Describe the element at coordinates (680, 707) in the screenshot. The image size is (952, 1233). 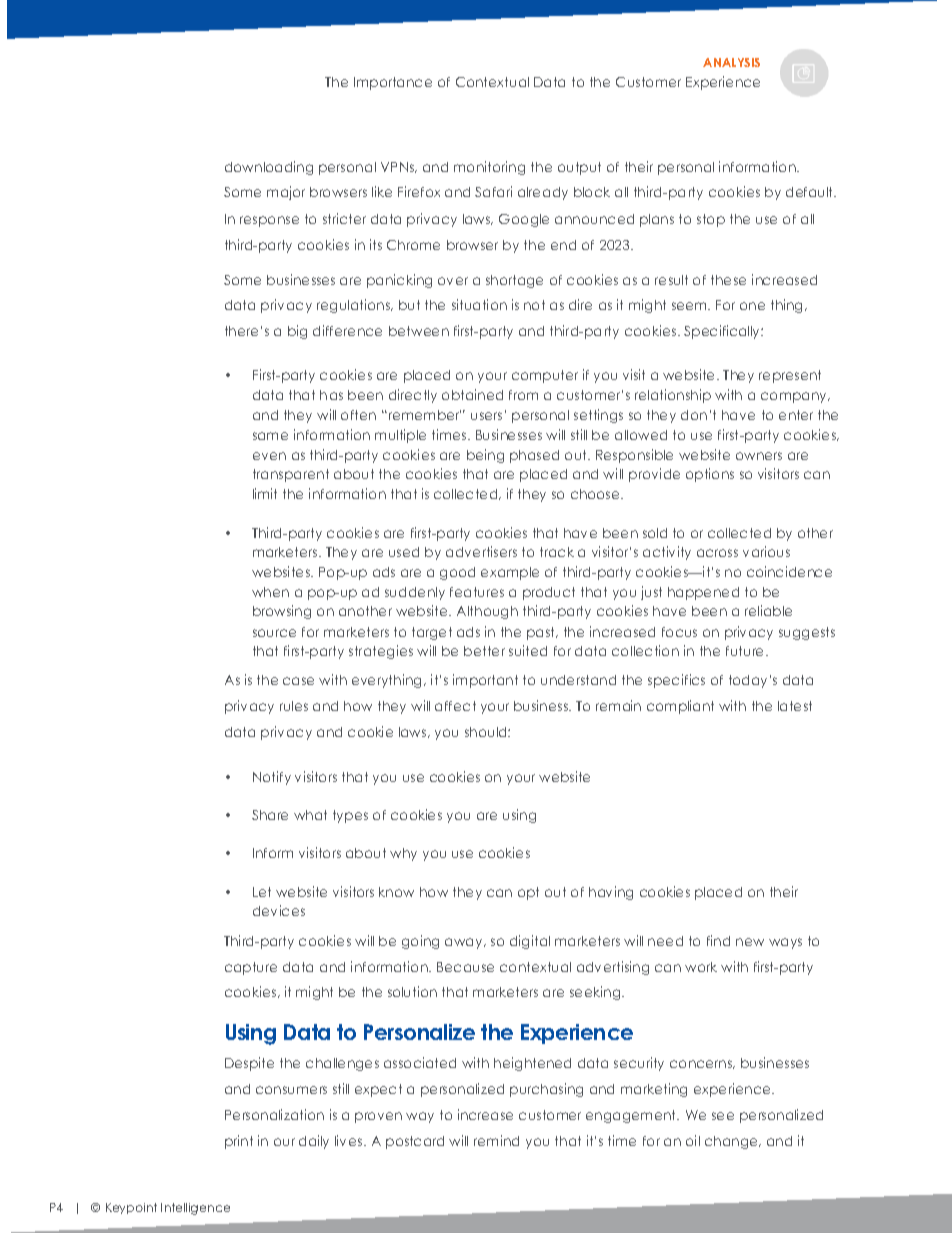
I see `compliant` at that location.
